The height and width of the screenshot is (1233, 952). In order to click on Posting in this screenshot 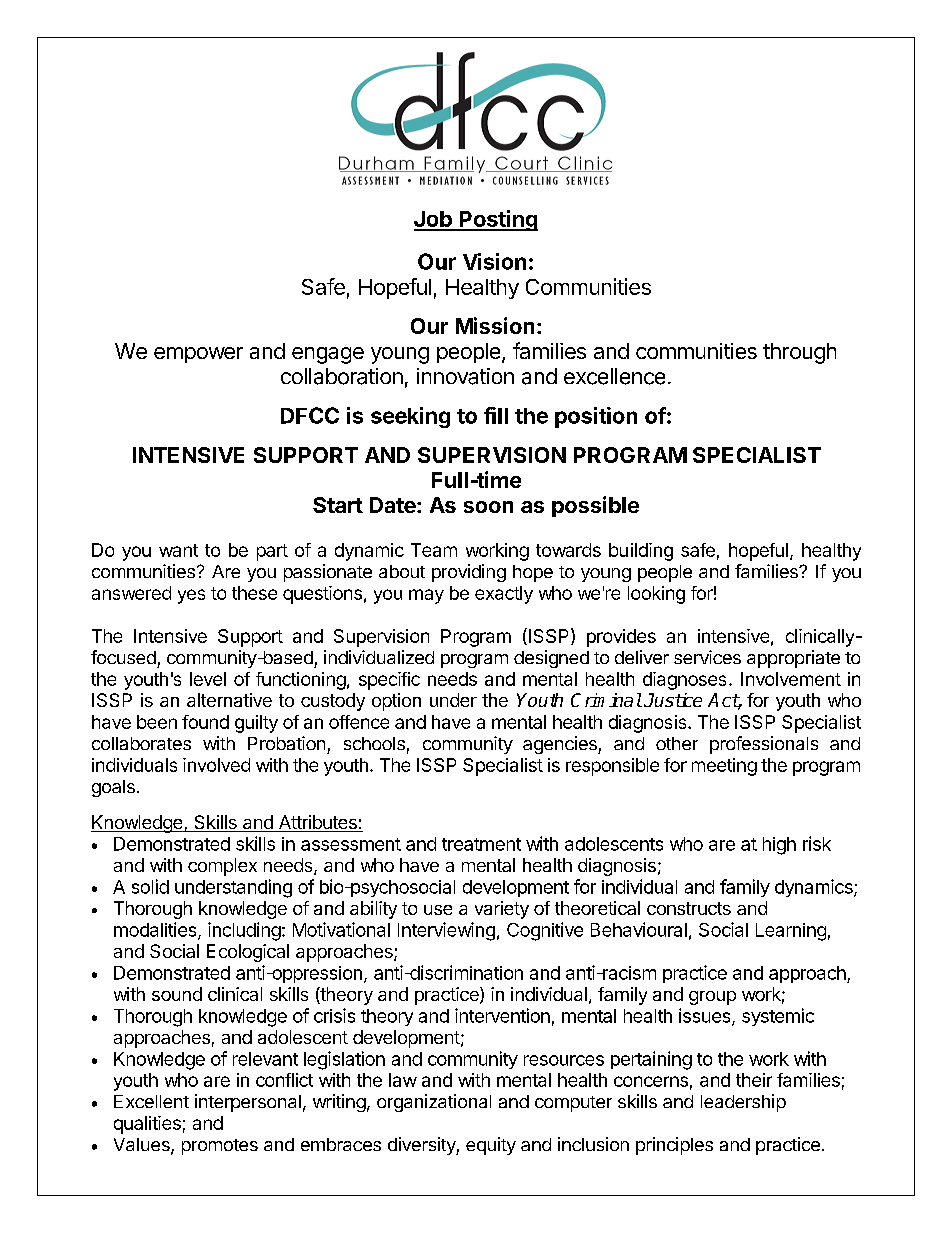, I will do `click(498, 220)`.
